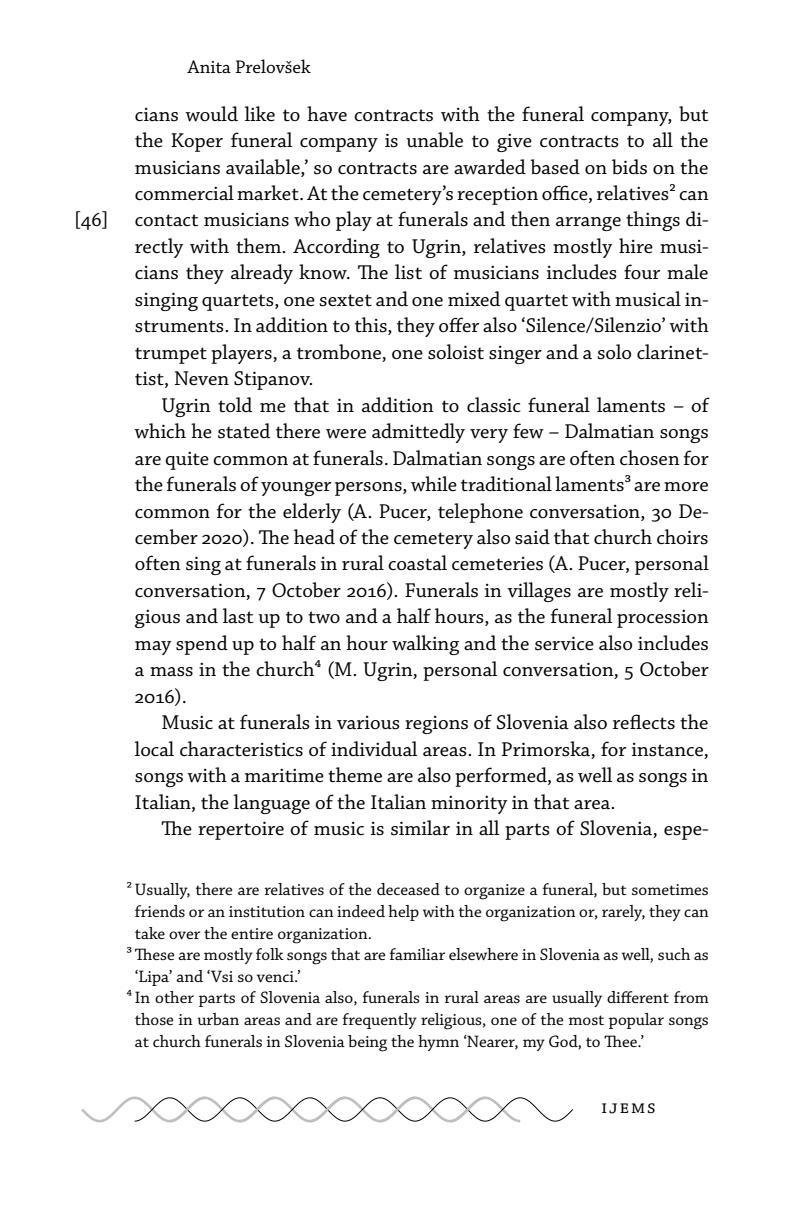 The height and width of the page is (1215, 810). Describe the element at coordinates (218, 1019) in the page. I see `urban` at that location.
